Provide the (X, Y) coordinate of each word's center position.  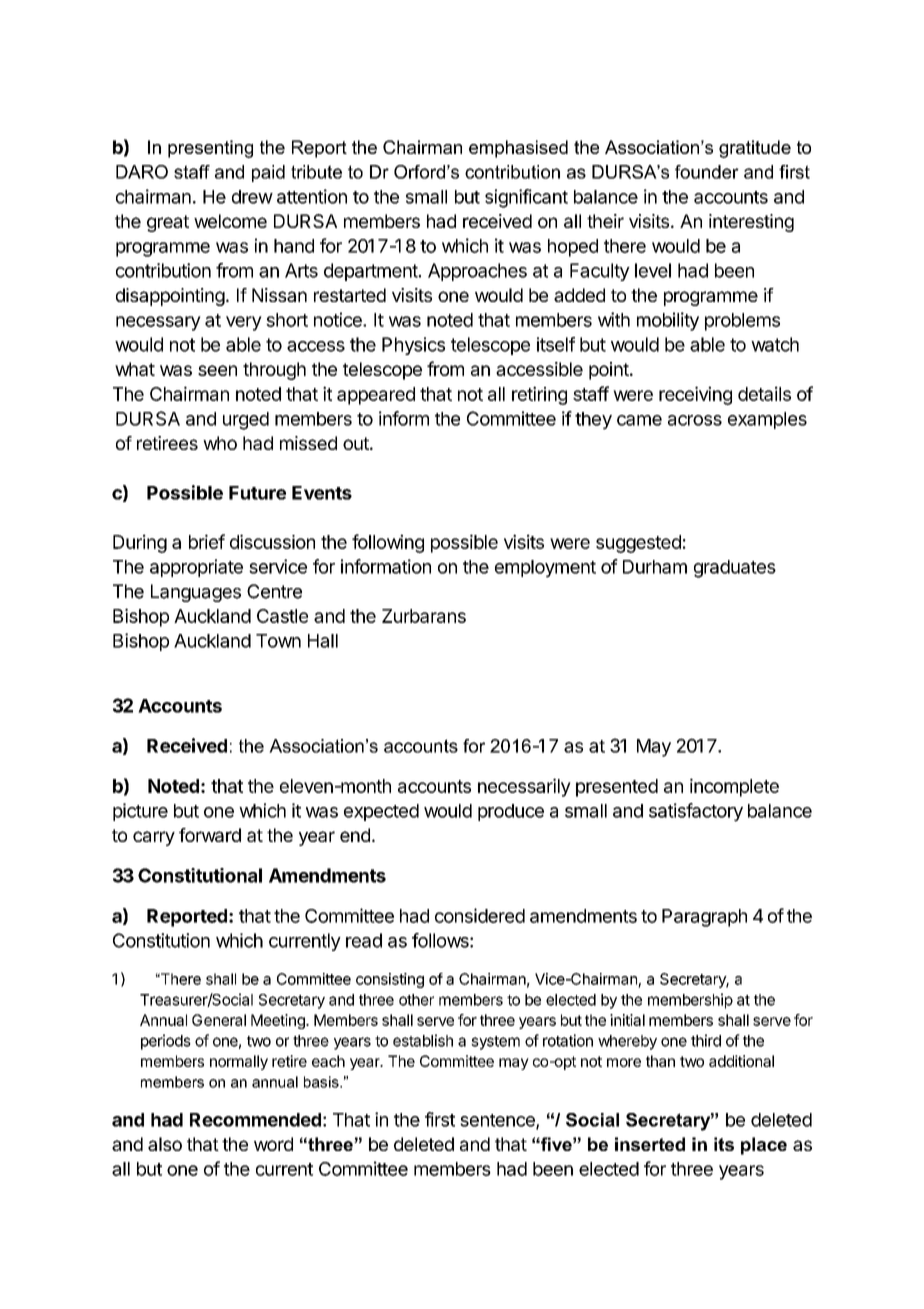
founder (707, 172)
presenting (210, 149)
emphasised (518, 149)
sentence (498, 1121)
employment (545, 569)
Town (278, 641)
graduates (735, 569)
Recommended (255, 1120)
